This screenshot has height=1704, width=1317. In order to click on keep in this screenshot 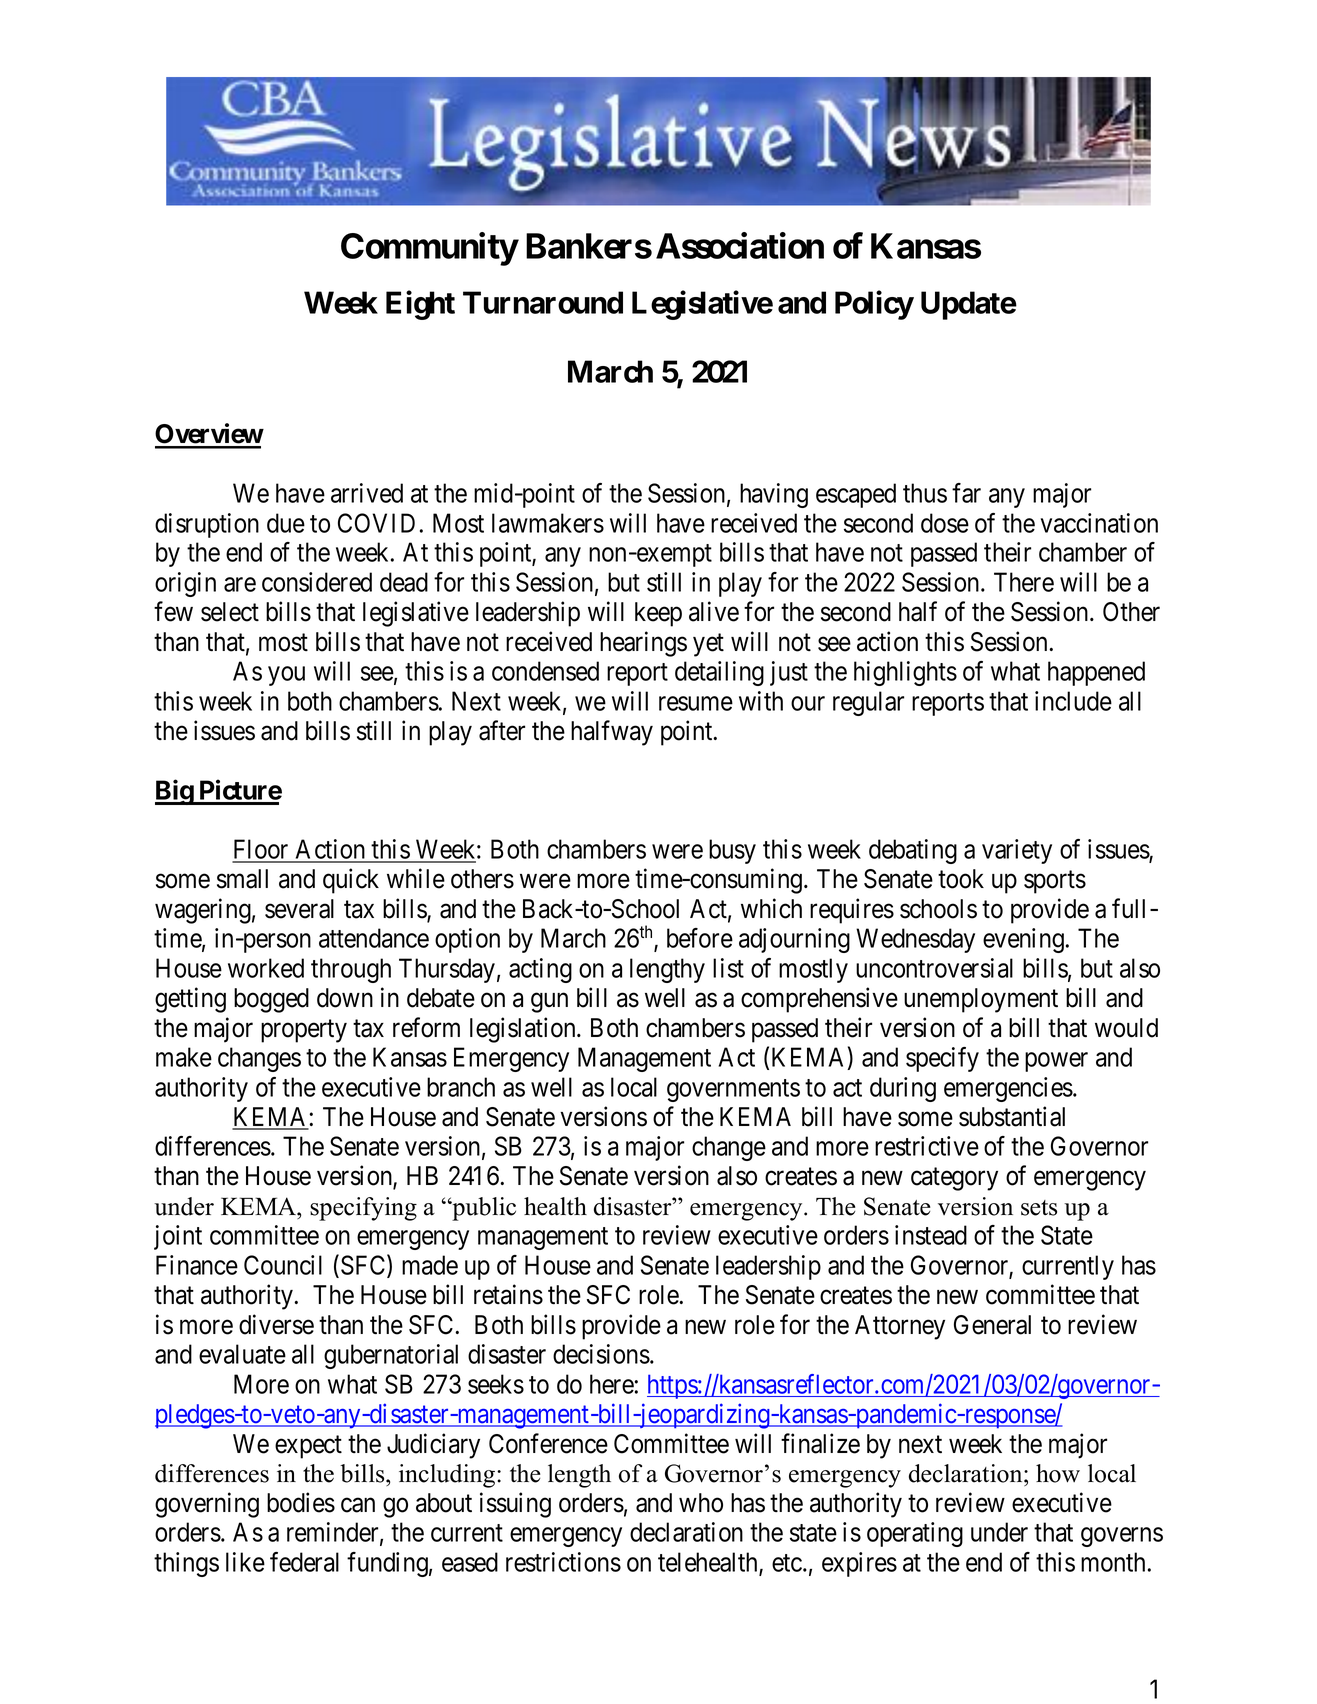, I will do `click(658, 614)`.
